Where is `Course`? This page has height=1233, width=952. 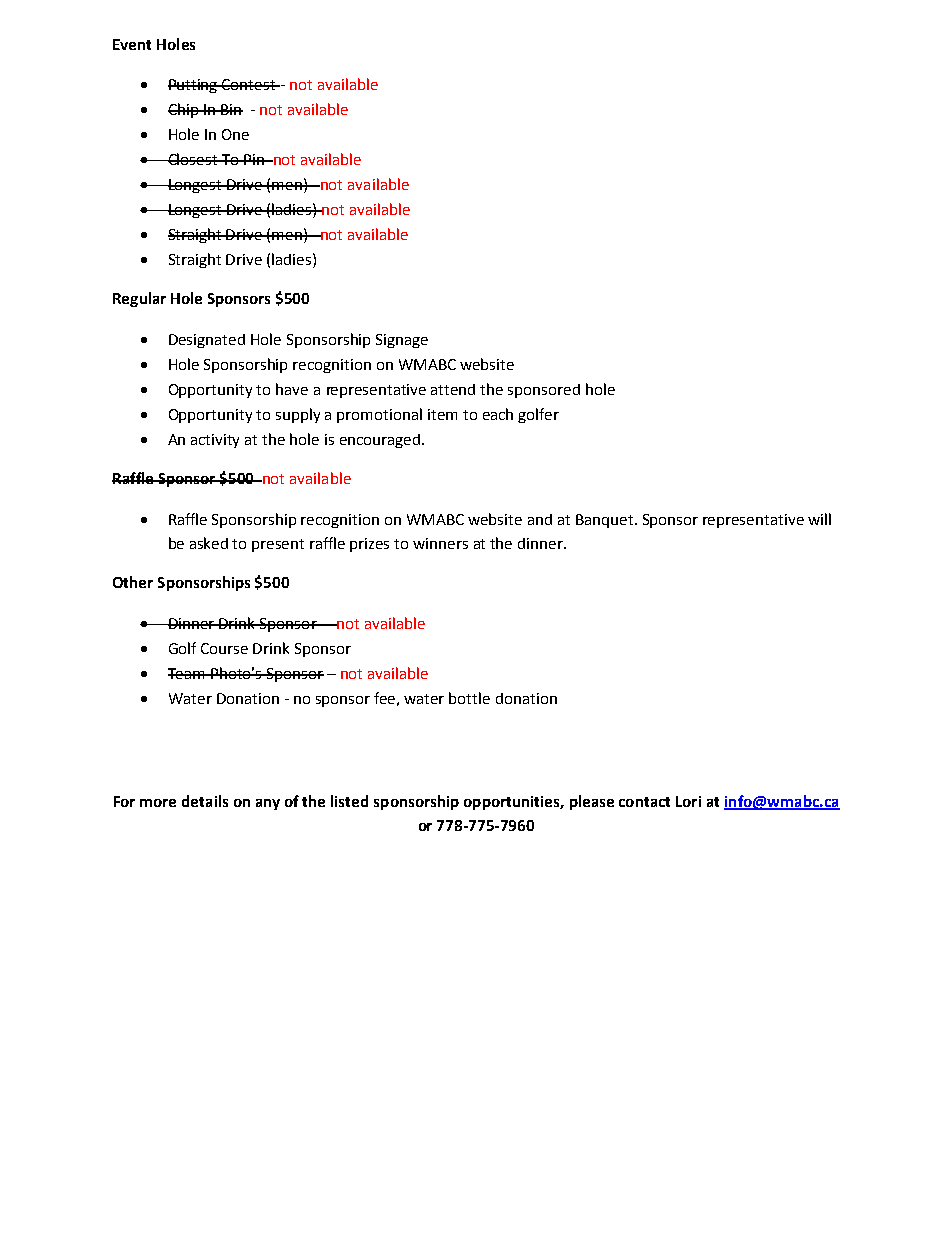 Course is located at coordinates (224, 648).
